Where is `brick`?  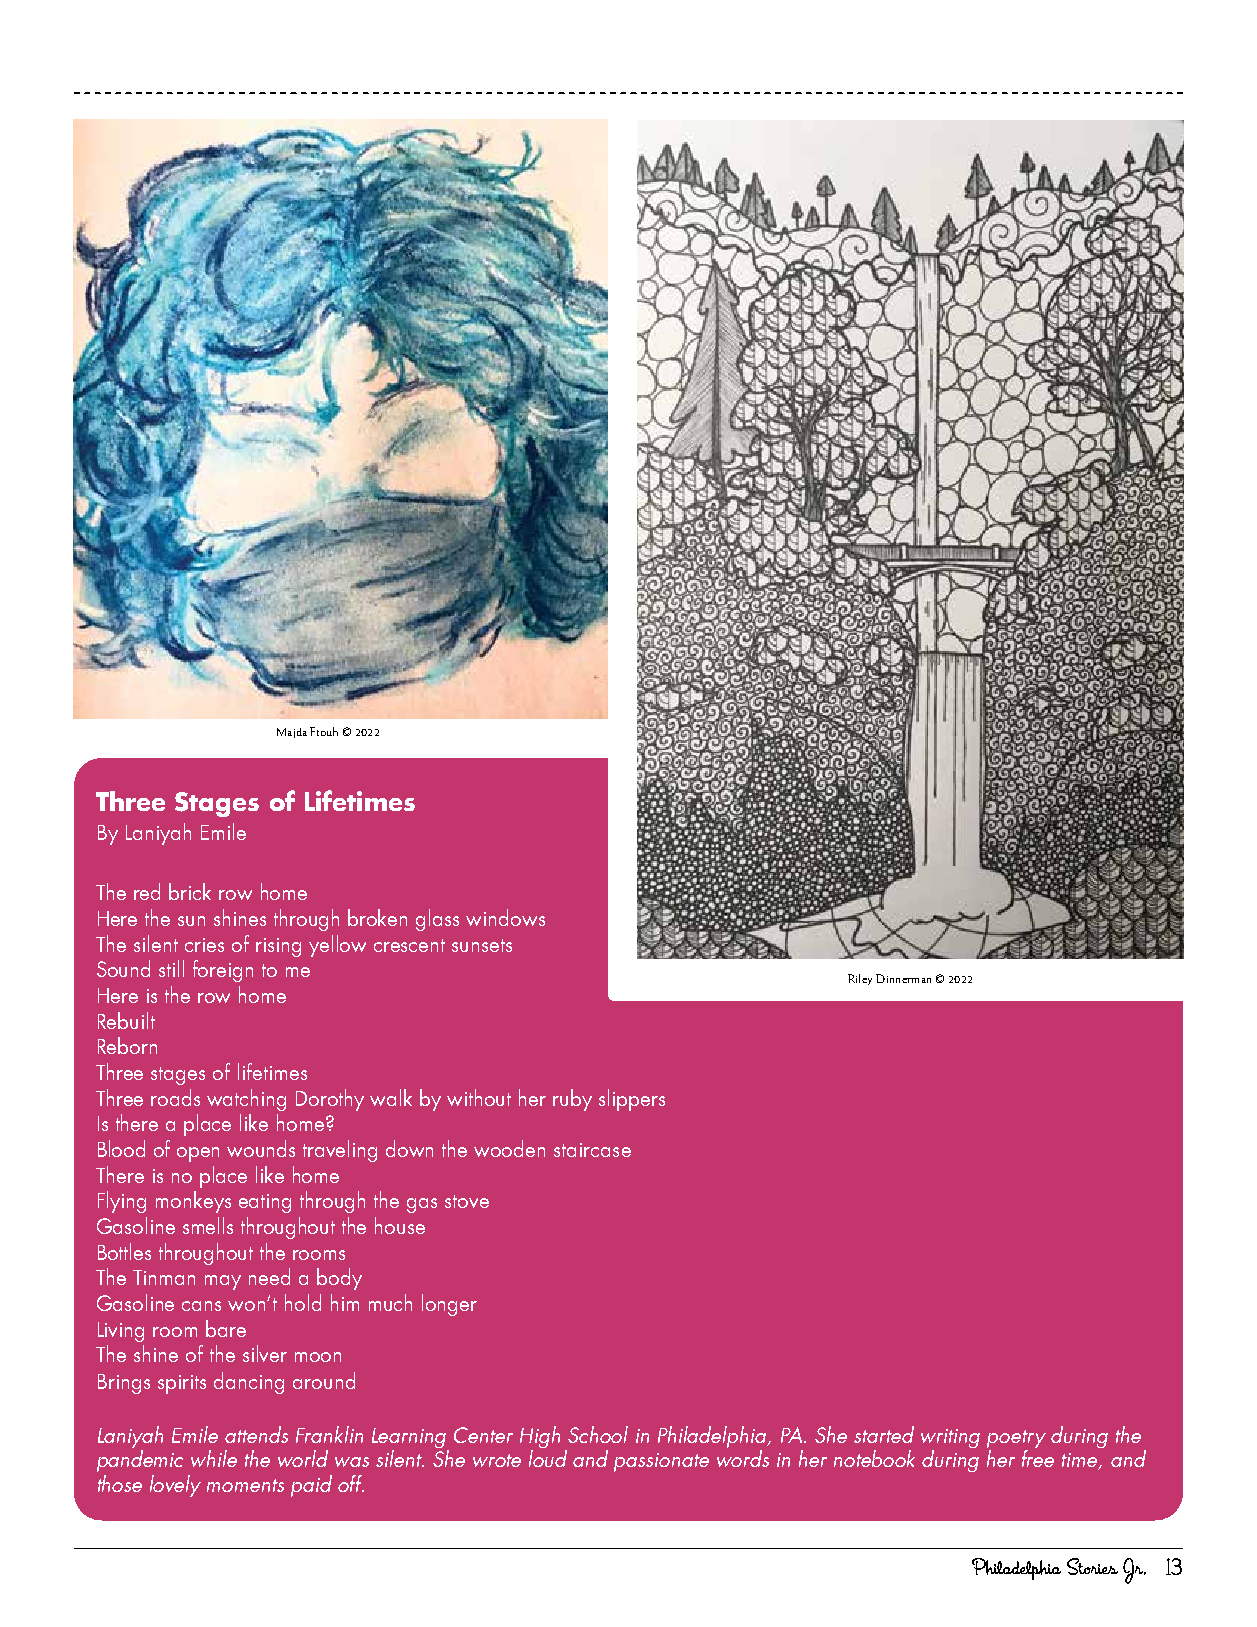 brick is located at coordinates (190, 891).
